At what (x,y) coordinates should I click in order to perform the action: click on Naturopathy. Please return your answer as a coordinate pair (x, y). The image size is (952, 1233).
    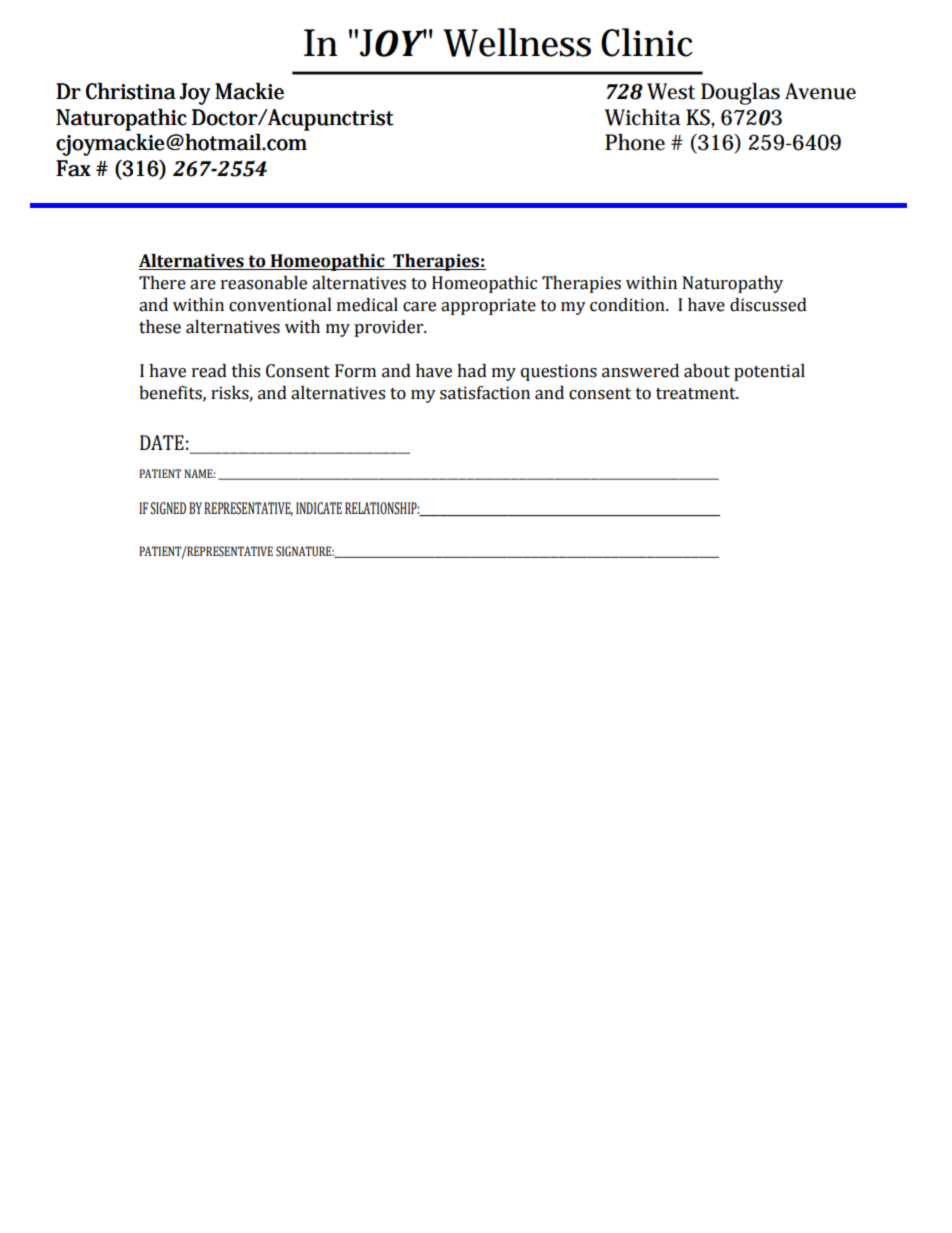
    Looking at the image, I should click on (733, 284).
